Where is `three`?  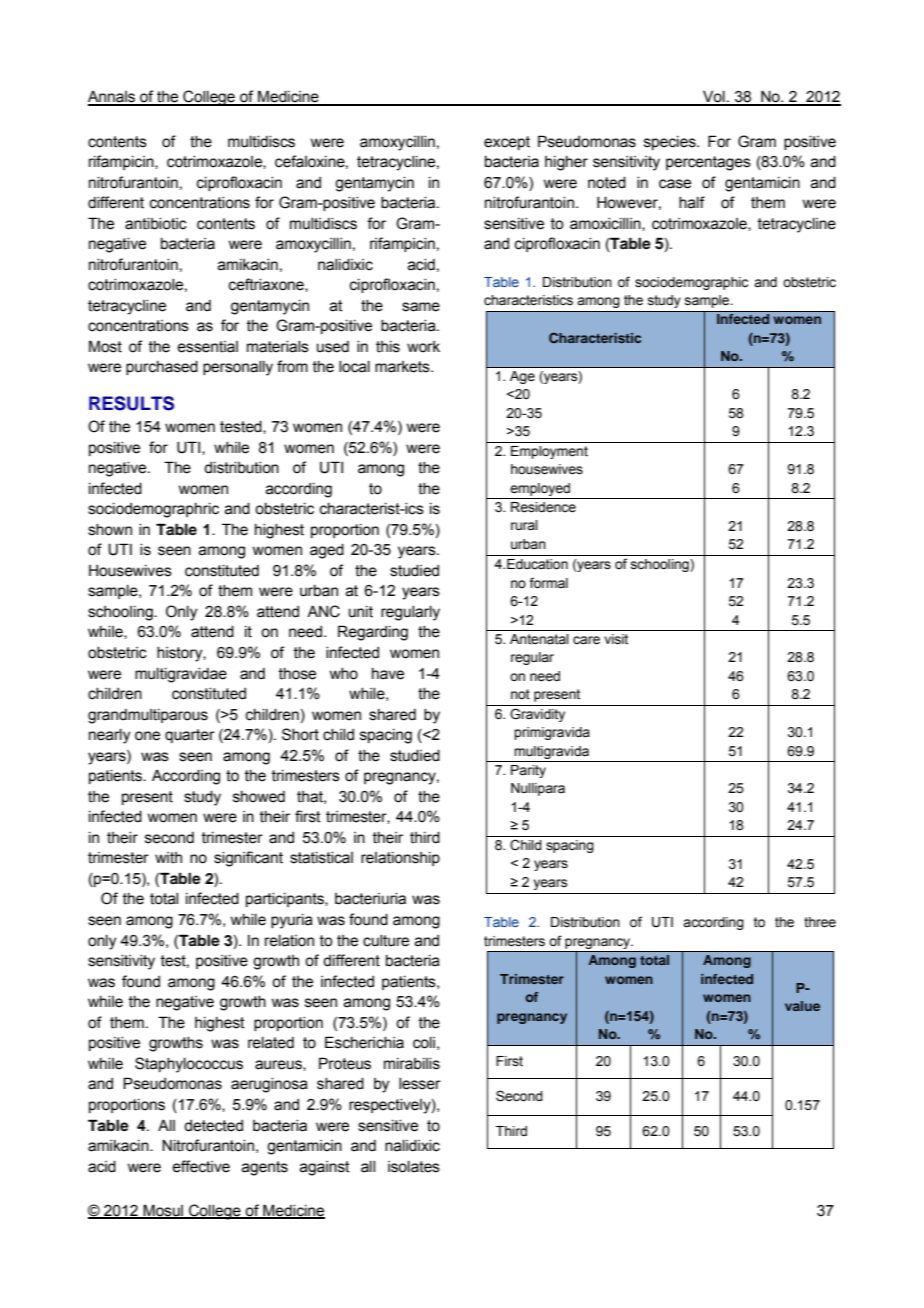
three is located at coordinates (820, 922).
